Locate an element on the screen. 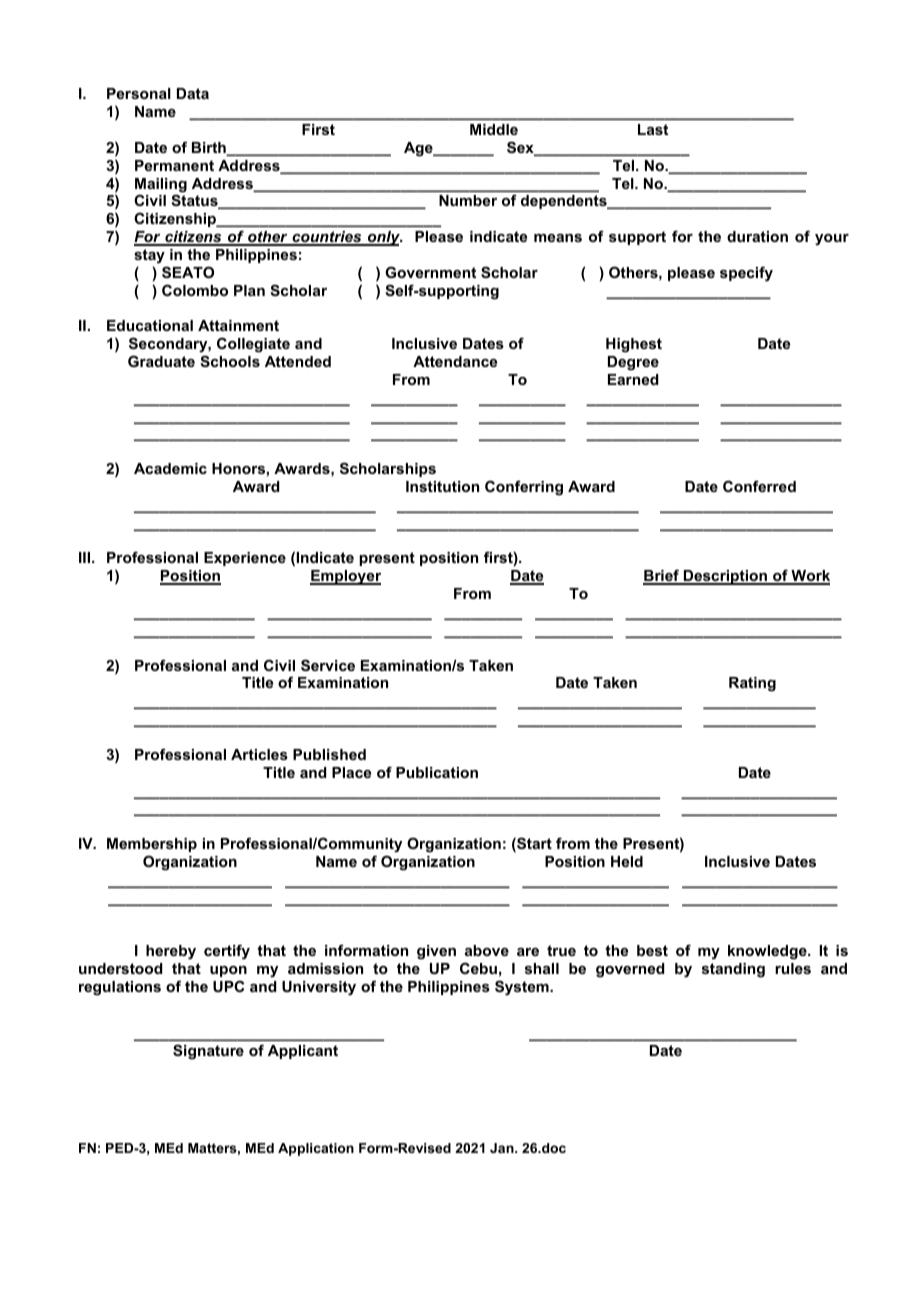 The height and width of the screenshot is (1307, 924). Attendance is located at coordinates (455, 361).
